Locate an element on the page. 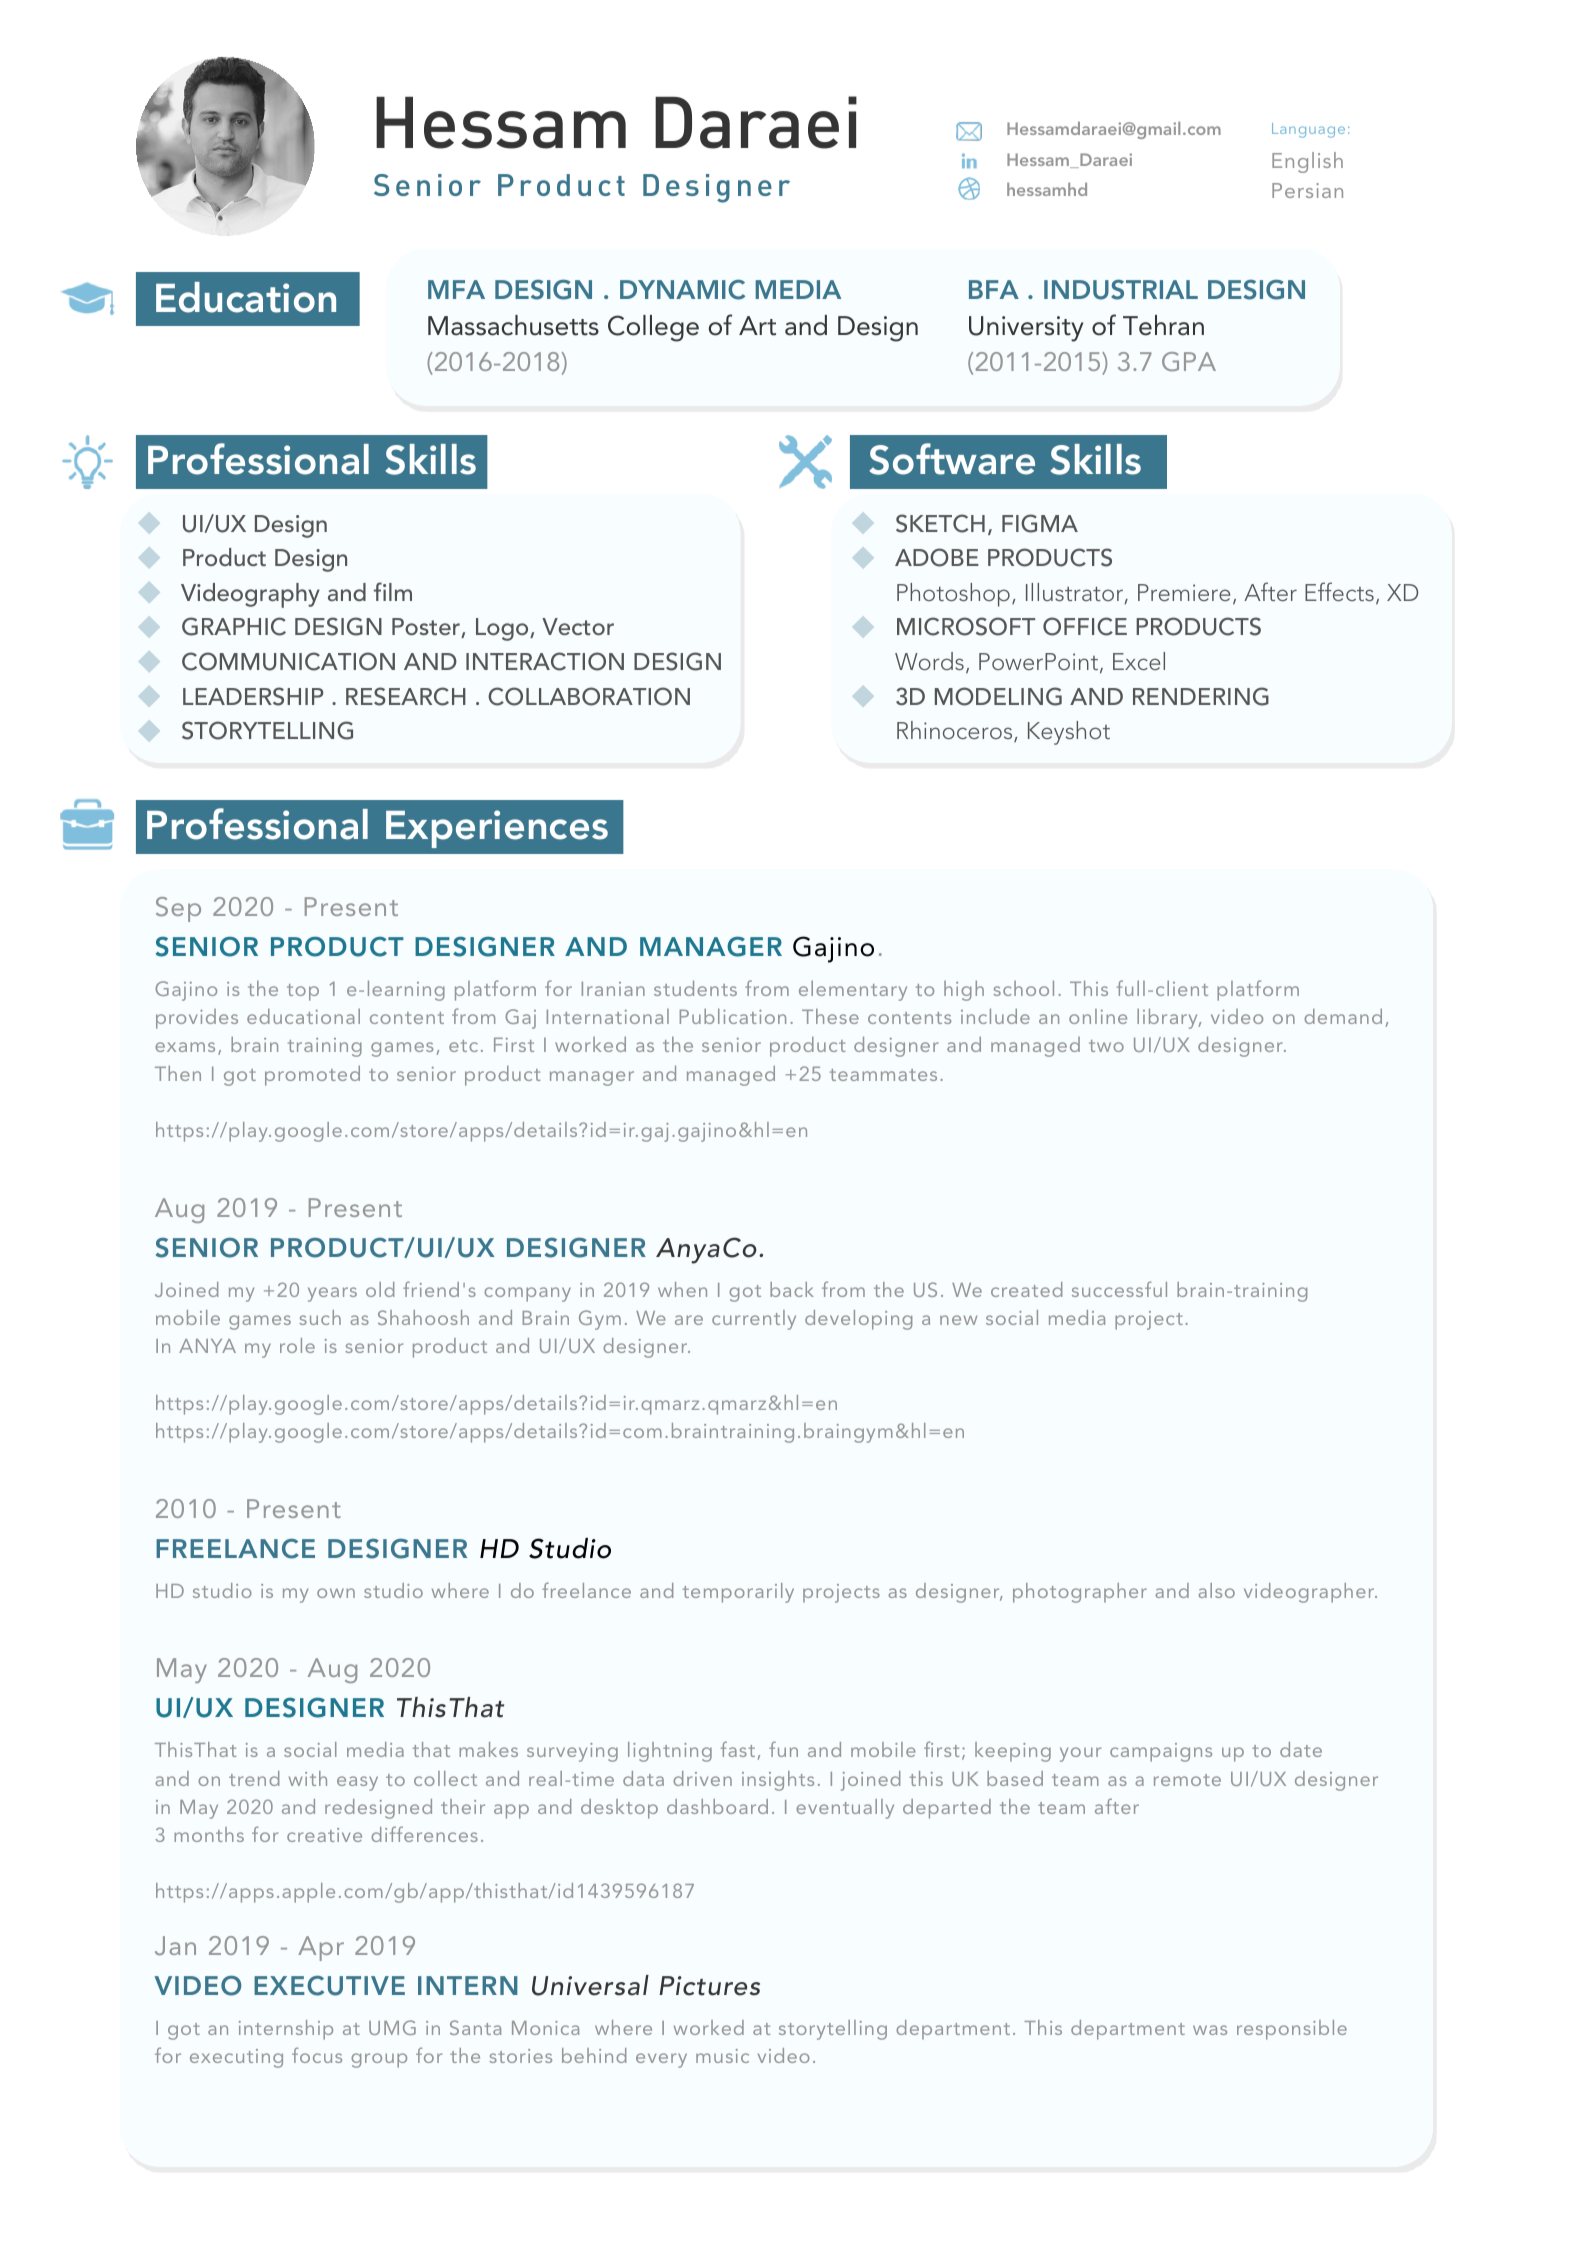 This image has height=2244, width=1585. Publication is located at coordinates (733, 1016).
